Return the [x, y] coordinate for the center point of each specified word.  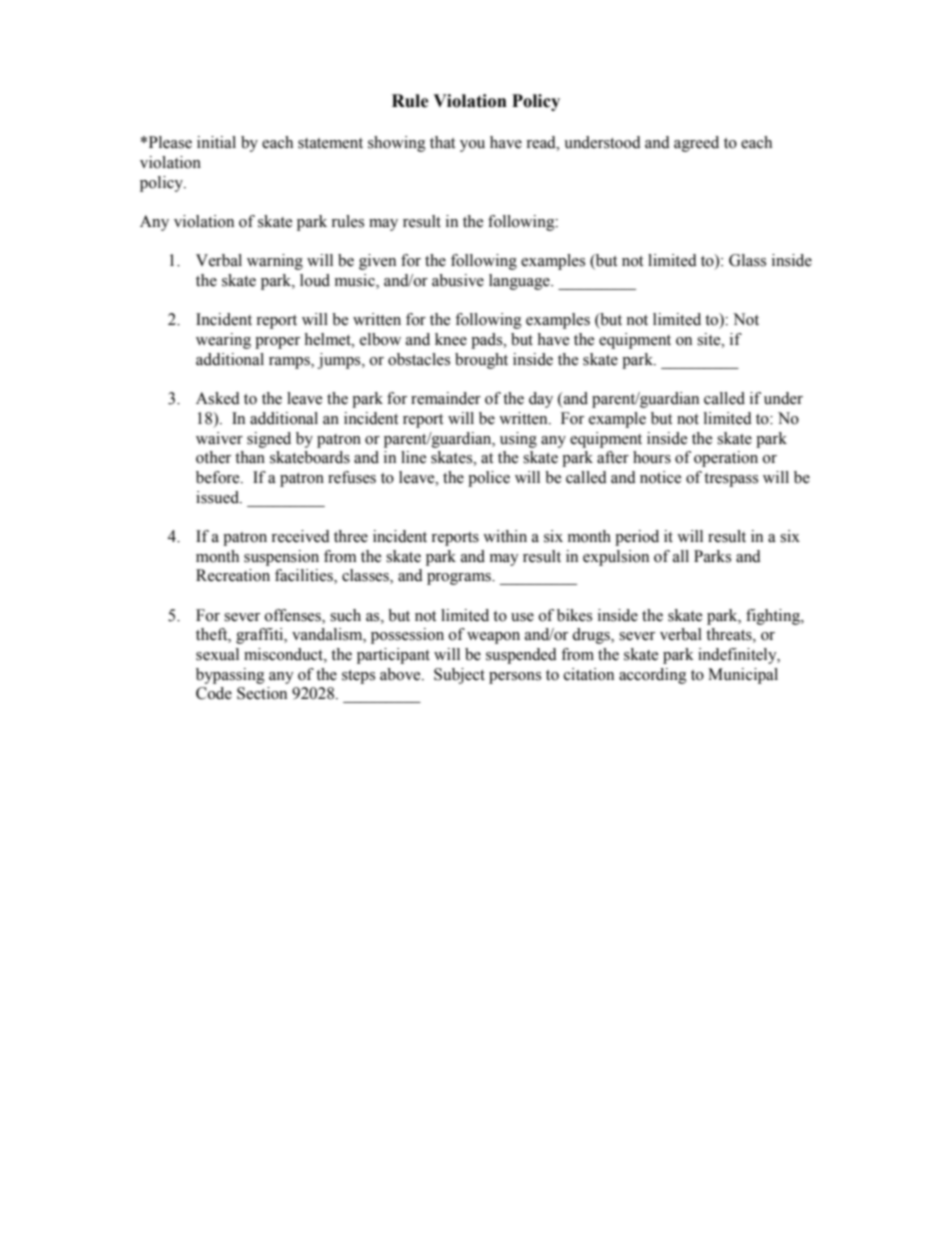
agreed [696, 144]
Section [262, 693]
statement [330, 143]
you [472, 146]
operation [726, 459]
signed [269, 440]
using [518, 440]
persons [515, 678]
